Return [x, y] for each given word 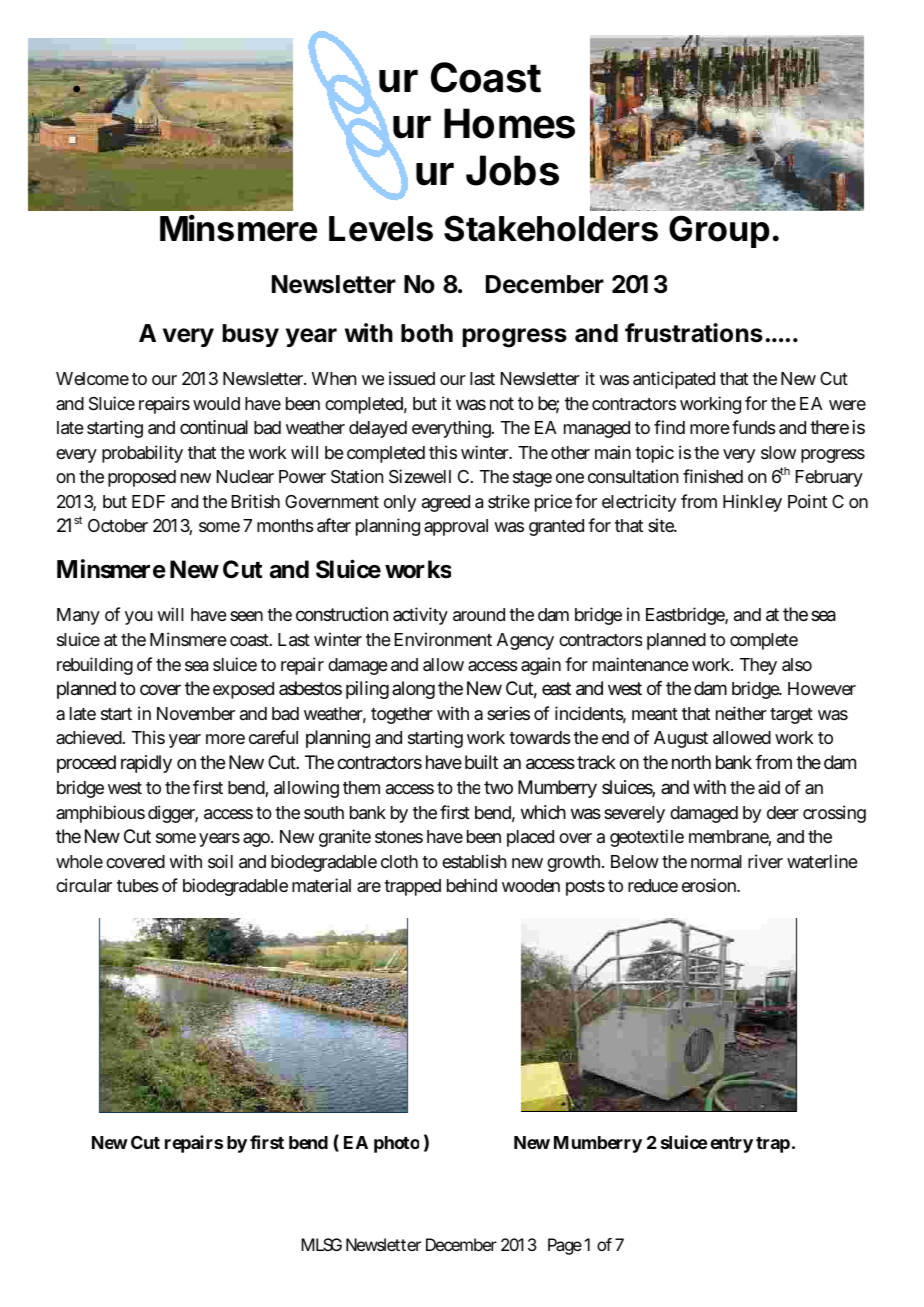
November [196, 713]
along [413, 690]
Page [565, 1246]
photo [396, 1144]
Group [719, 231]
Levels [381, 229]
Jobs [512, 170]
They [758, 666]
